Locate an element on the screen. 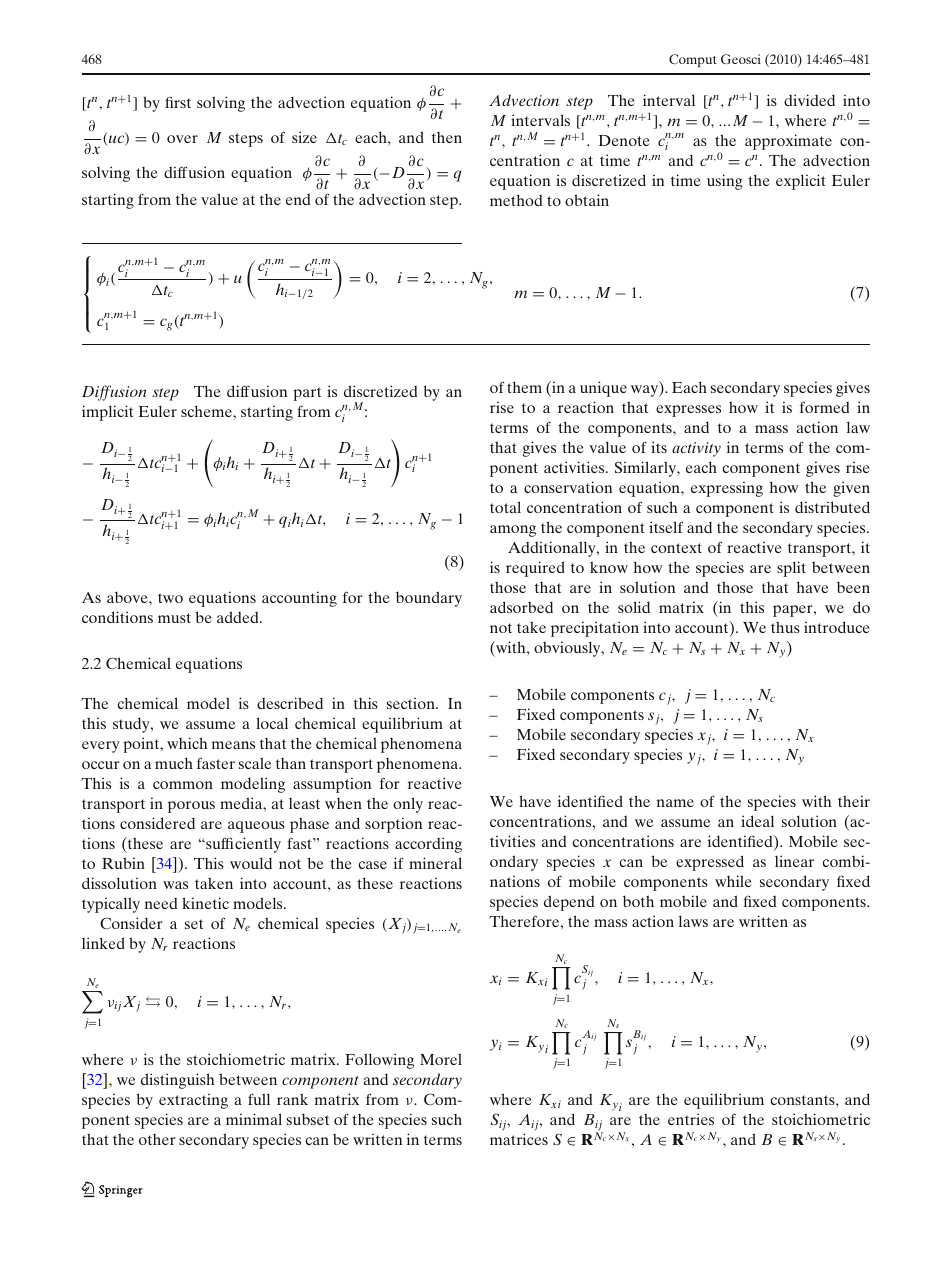 This screenshot has width=952, height=1265. formed is located at coordinates (824, 407).
